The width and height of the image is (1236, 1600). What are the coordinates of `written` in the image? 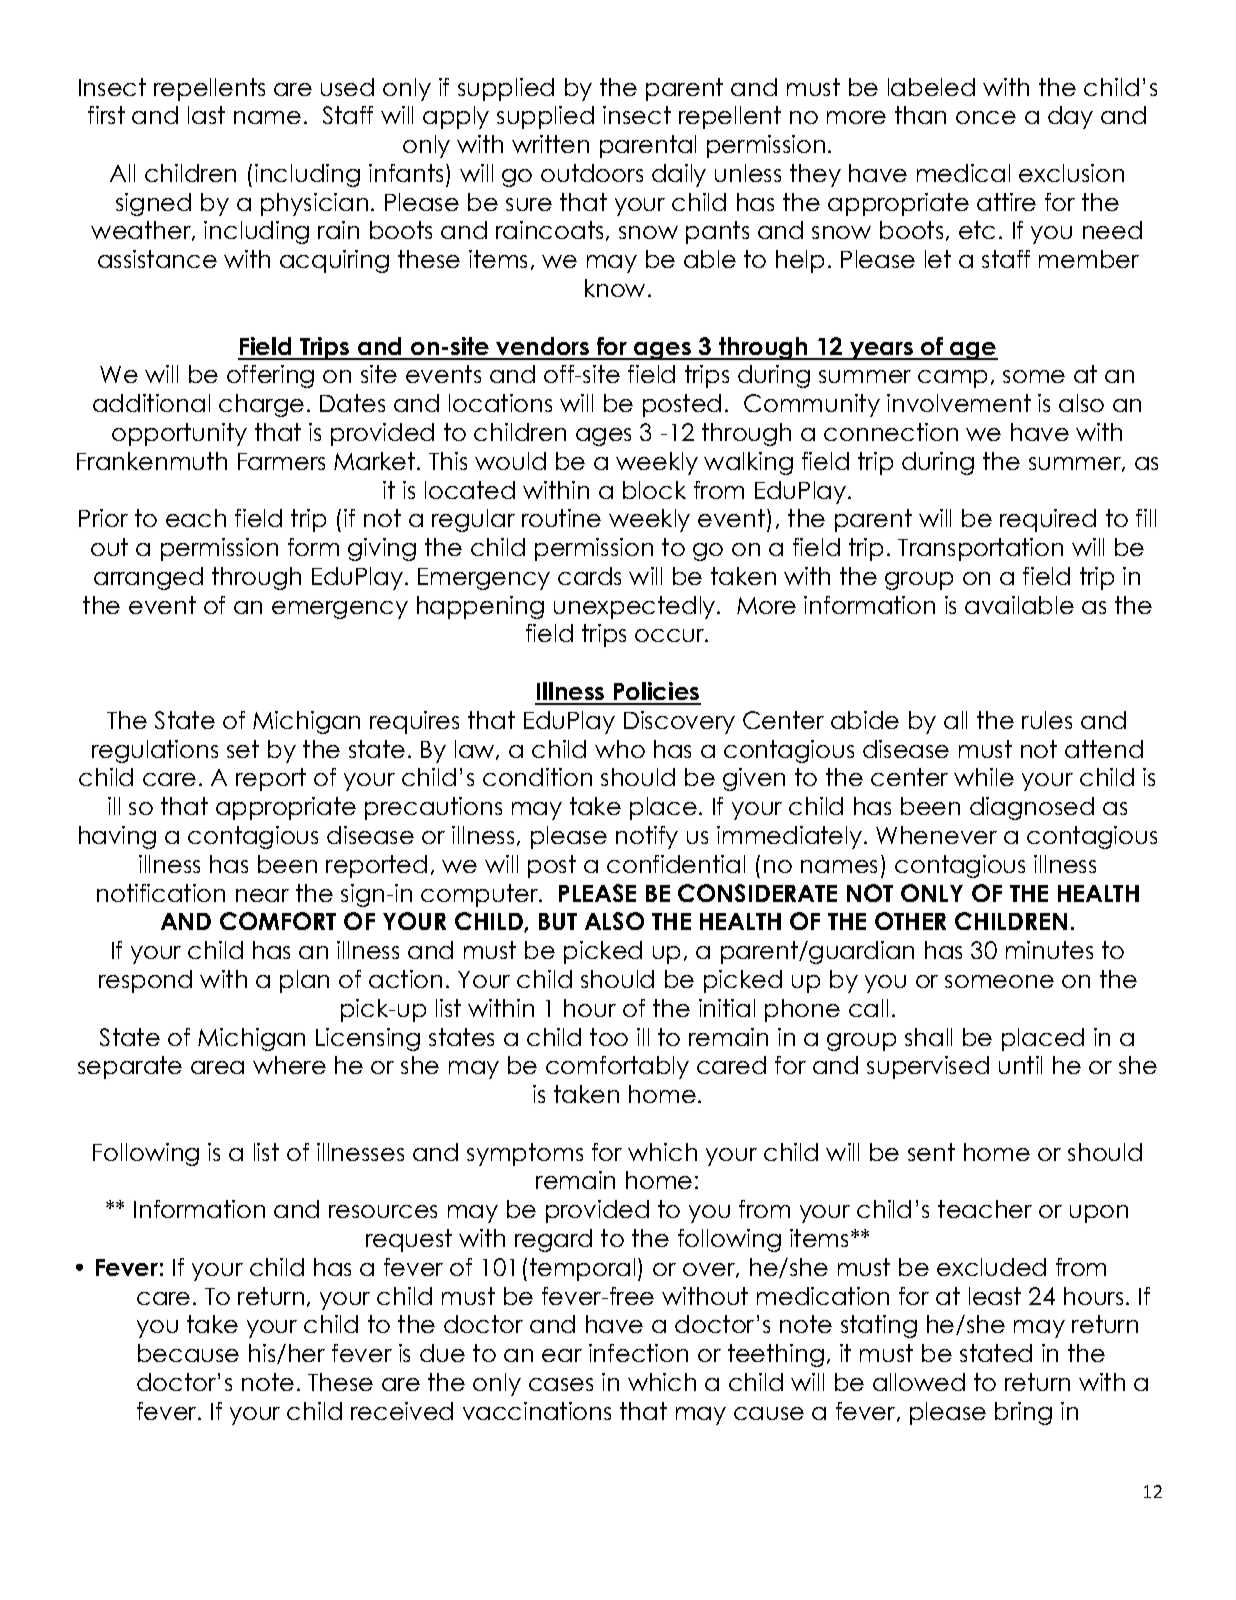 It's located at (550, 144).
